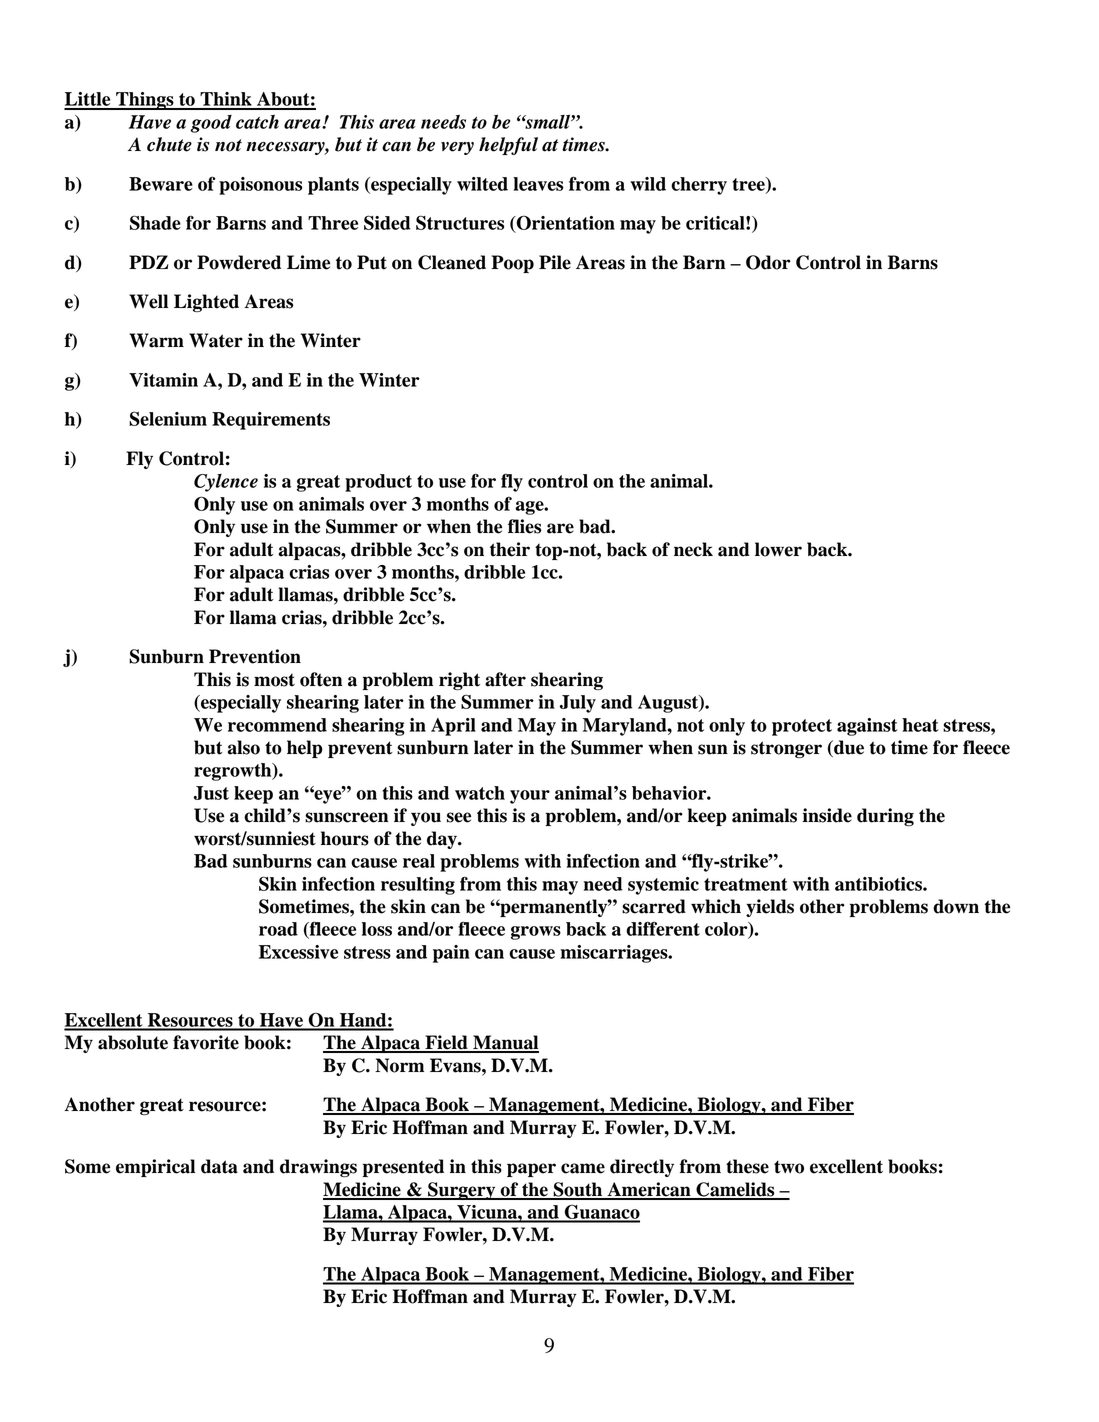 This page has width=1099, height=1422. Describe the element at coordinates (211, 124) in the page. I see `good` at that location.
